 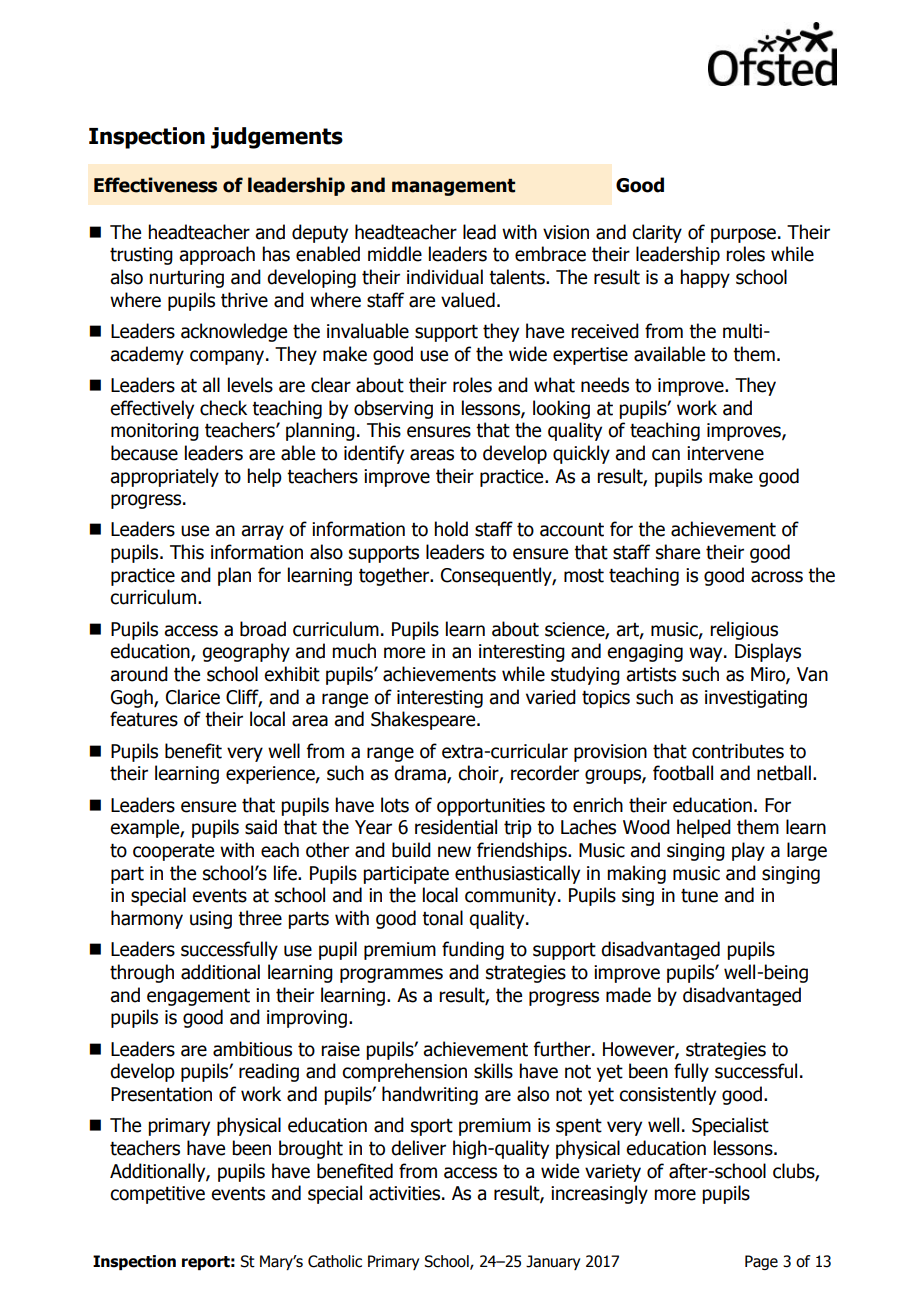 I want to click on Clarice, so click(x=193, y=697).
